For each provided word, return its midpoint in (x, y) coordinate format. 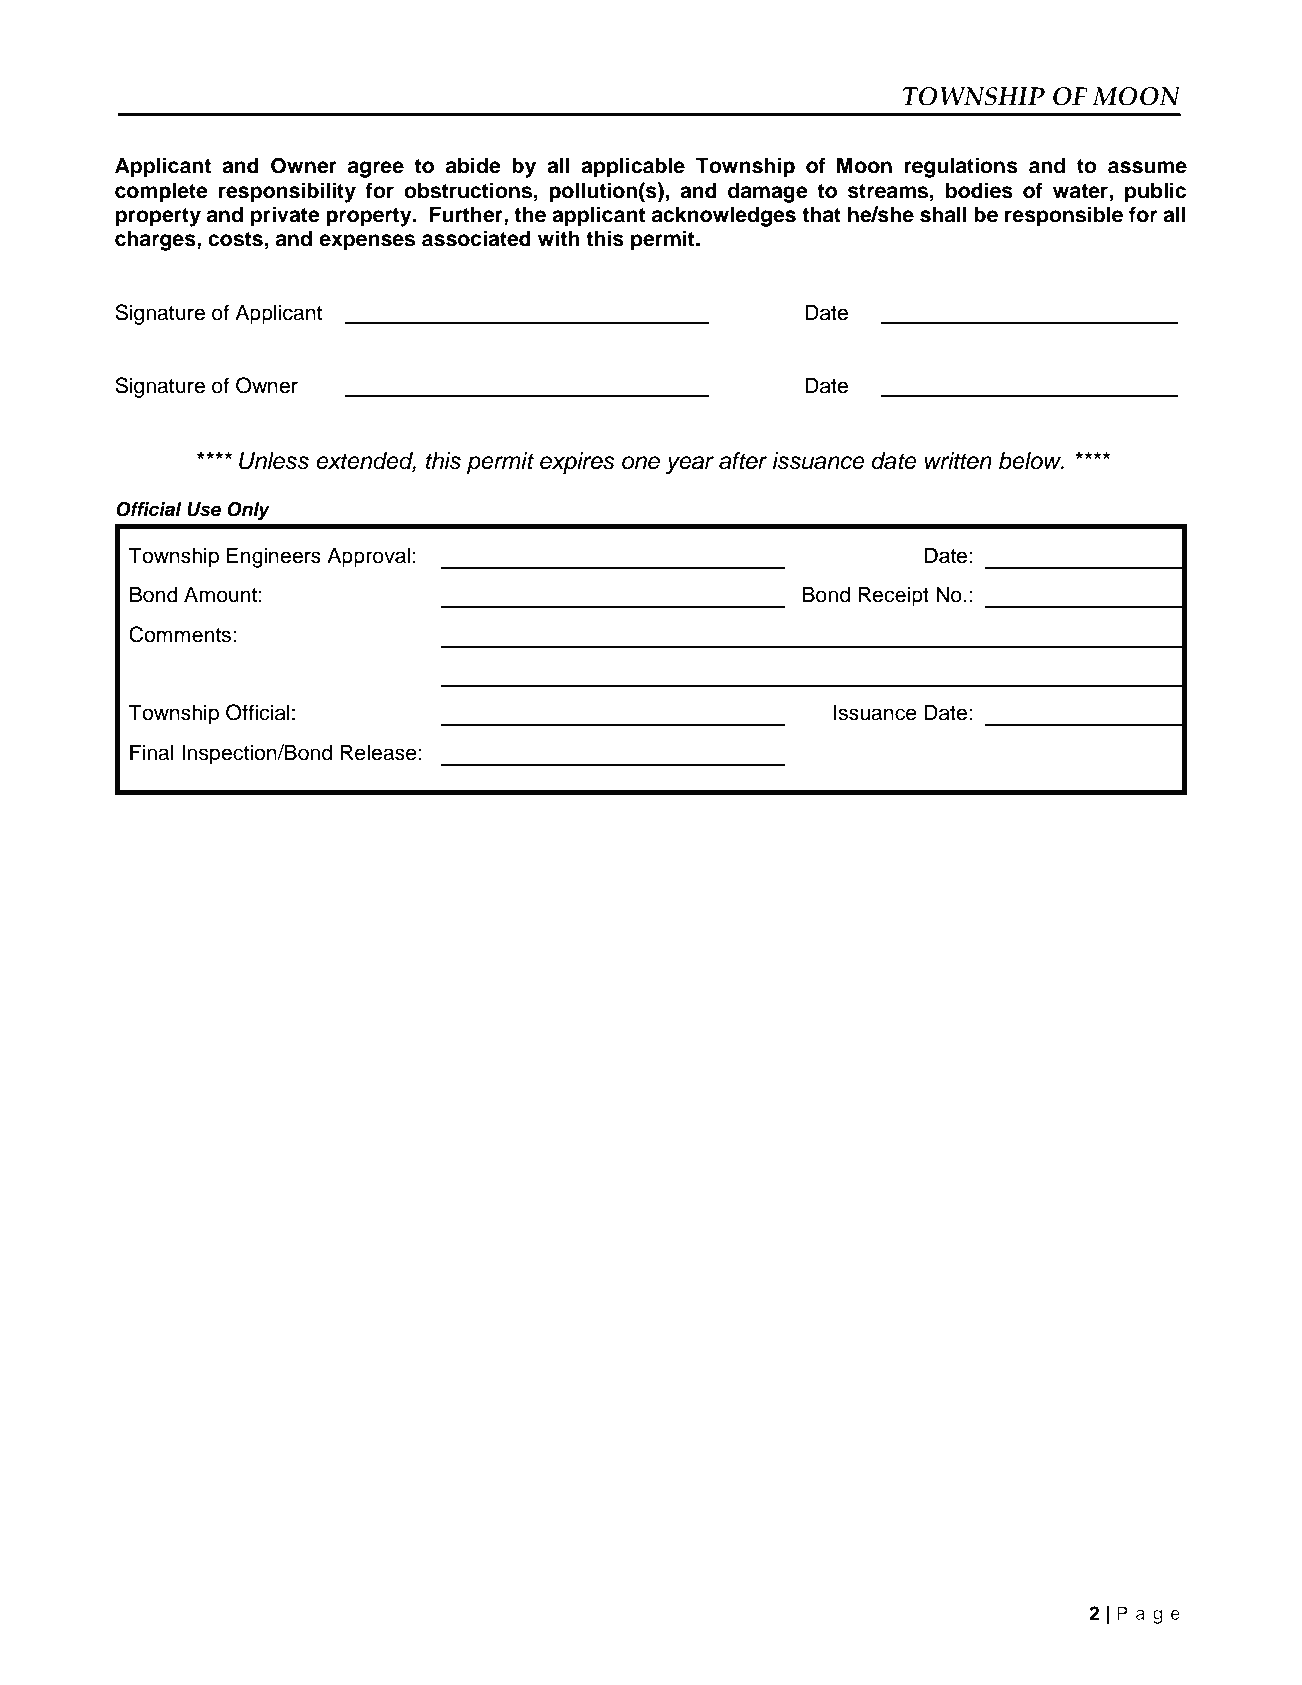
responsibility (287, 192)
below (1031, 461)
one (641, 463)
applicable (633, 167)
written (958, 461)
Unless (274, 461)
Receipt (893, 596)
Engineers (274, 557)
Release (378, 752)
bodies (979, 190)
